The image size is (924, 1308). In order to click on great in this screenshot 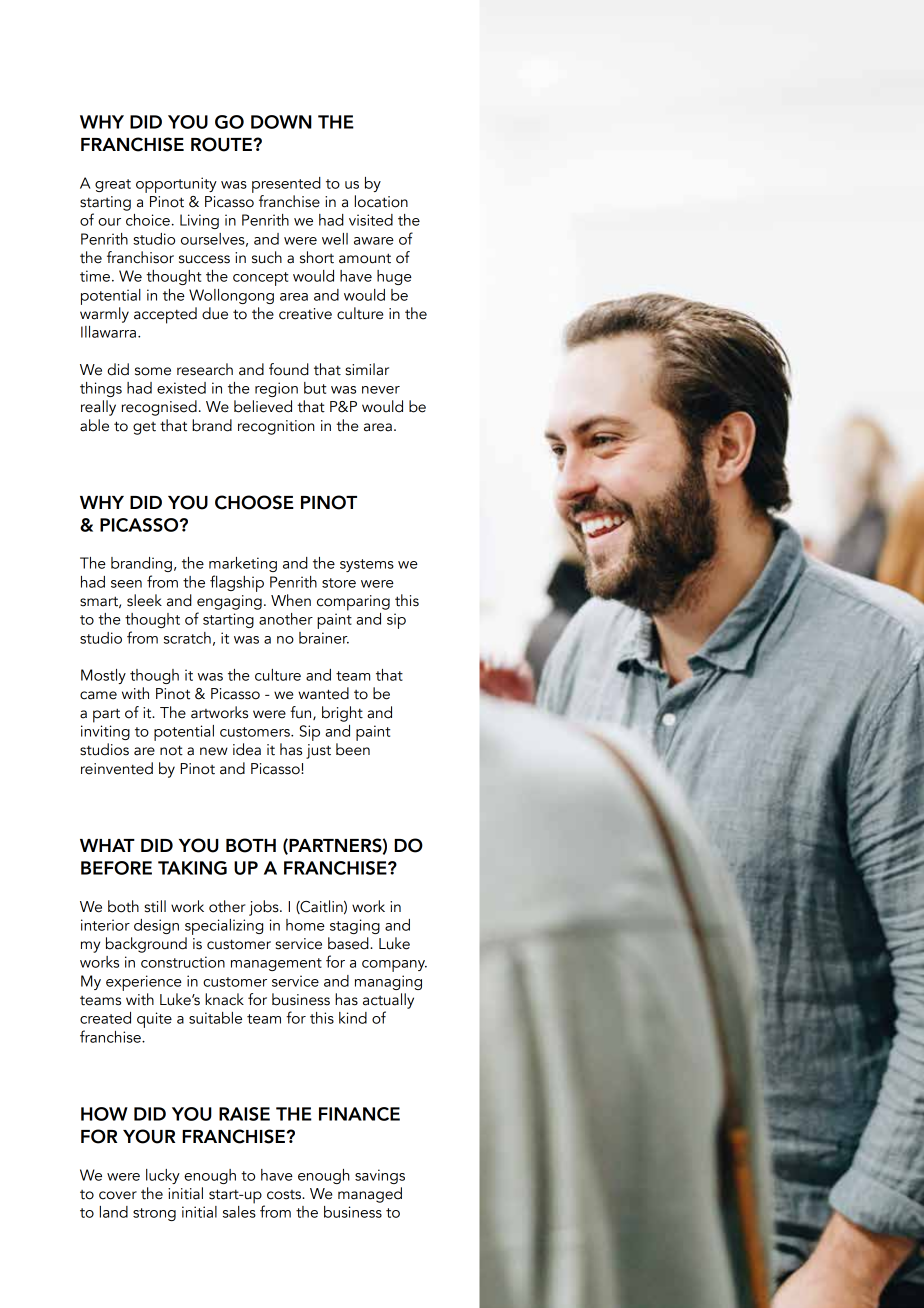, I will do `click(113, 185)`.
